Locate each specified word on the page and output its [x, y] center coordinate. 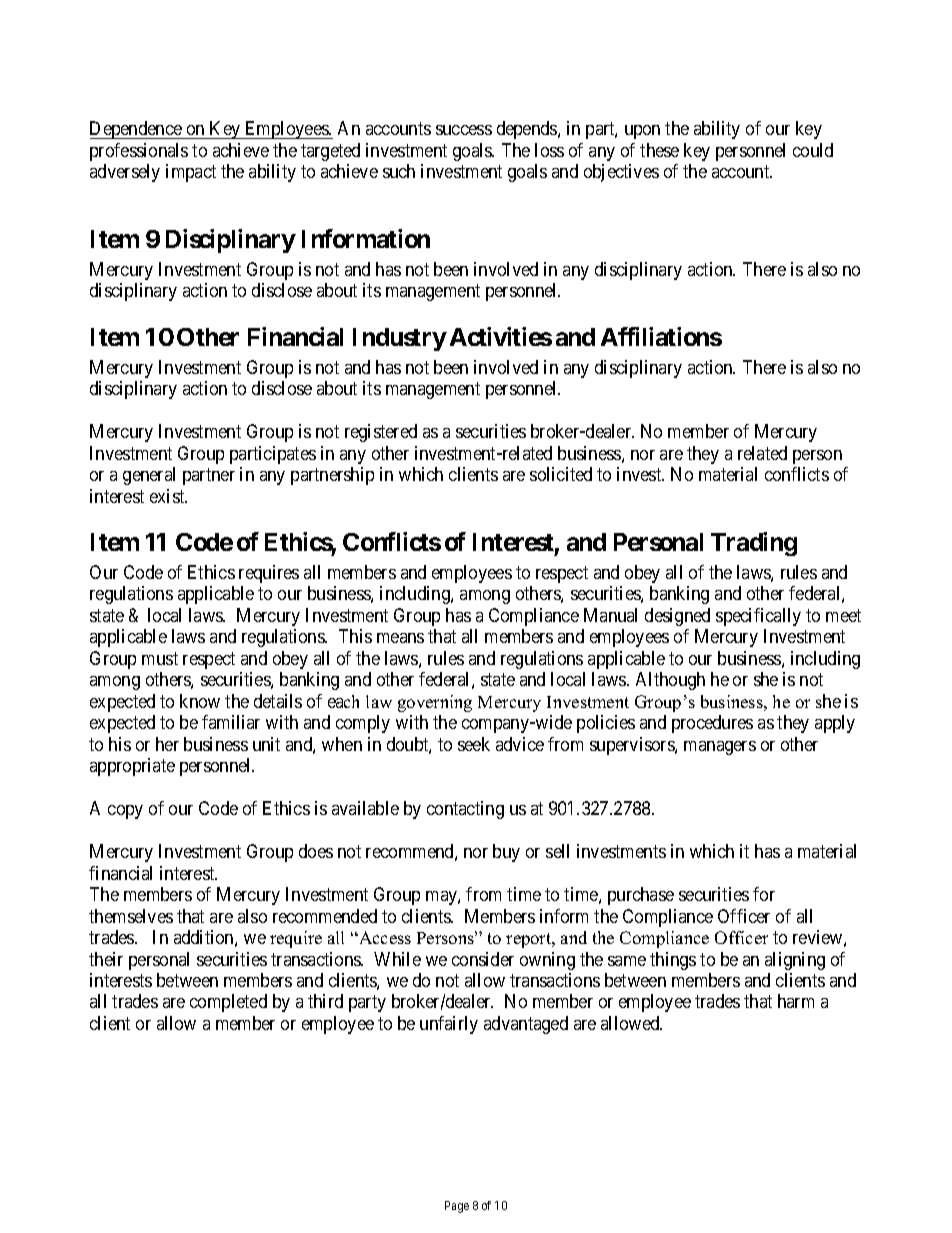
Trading [754, 544]
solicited [561, 474]
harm [796, 1001]
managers [720, 748]
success [464, 130]
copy [125, 812]
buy [506, 853]
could [813, 150]
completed [228, 1003]
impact [191, 173]
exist [168, 496]
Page [457, 1207]
